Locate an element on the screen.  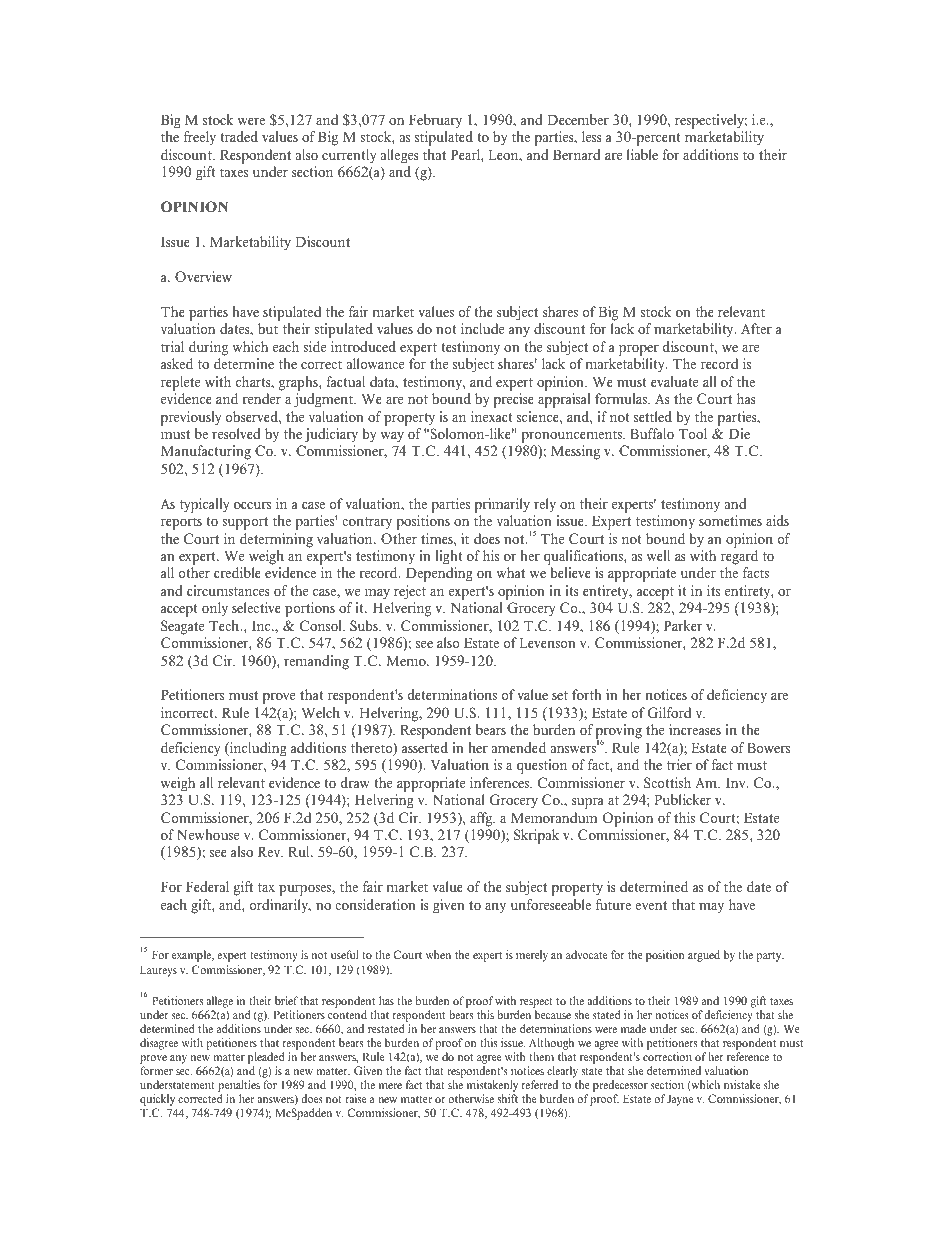
support is located at coordinates (245, 523).
